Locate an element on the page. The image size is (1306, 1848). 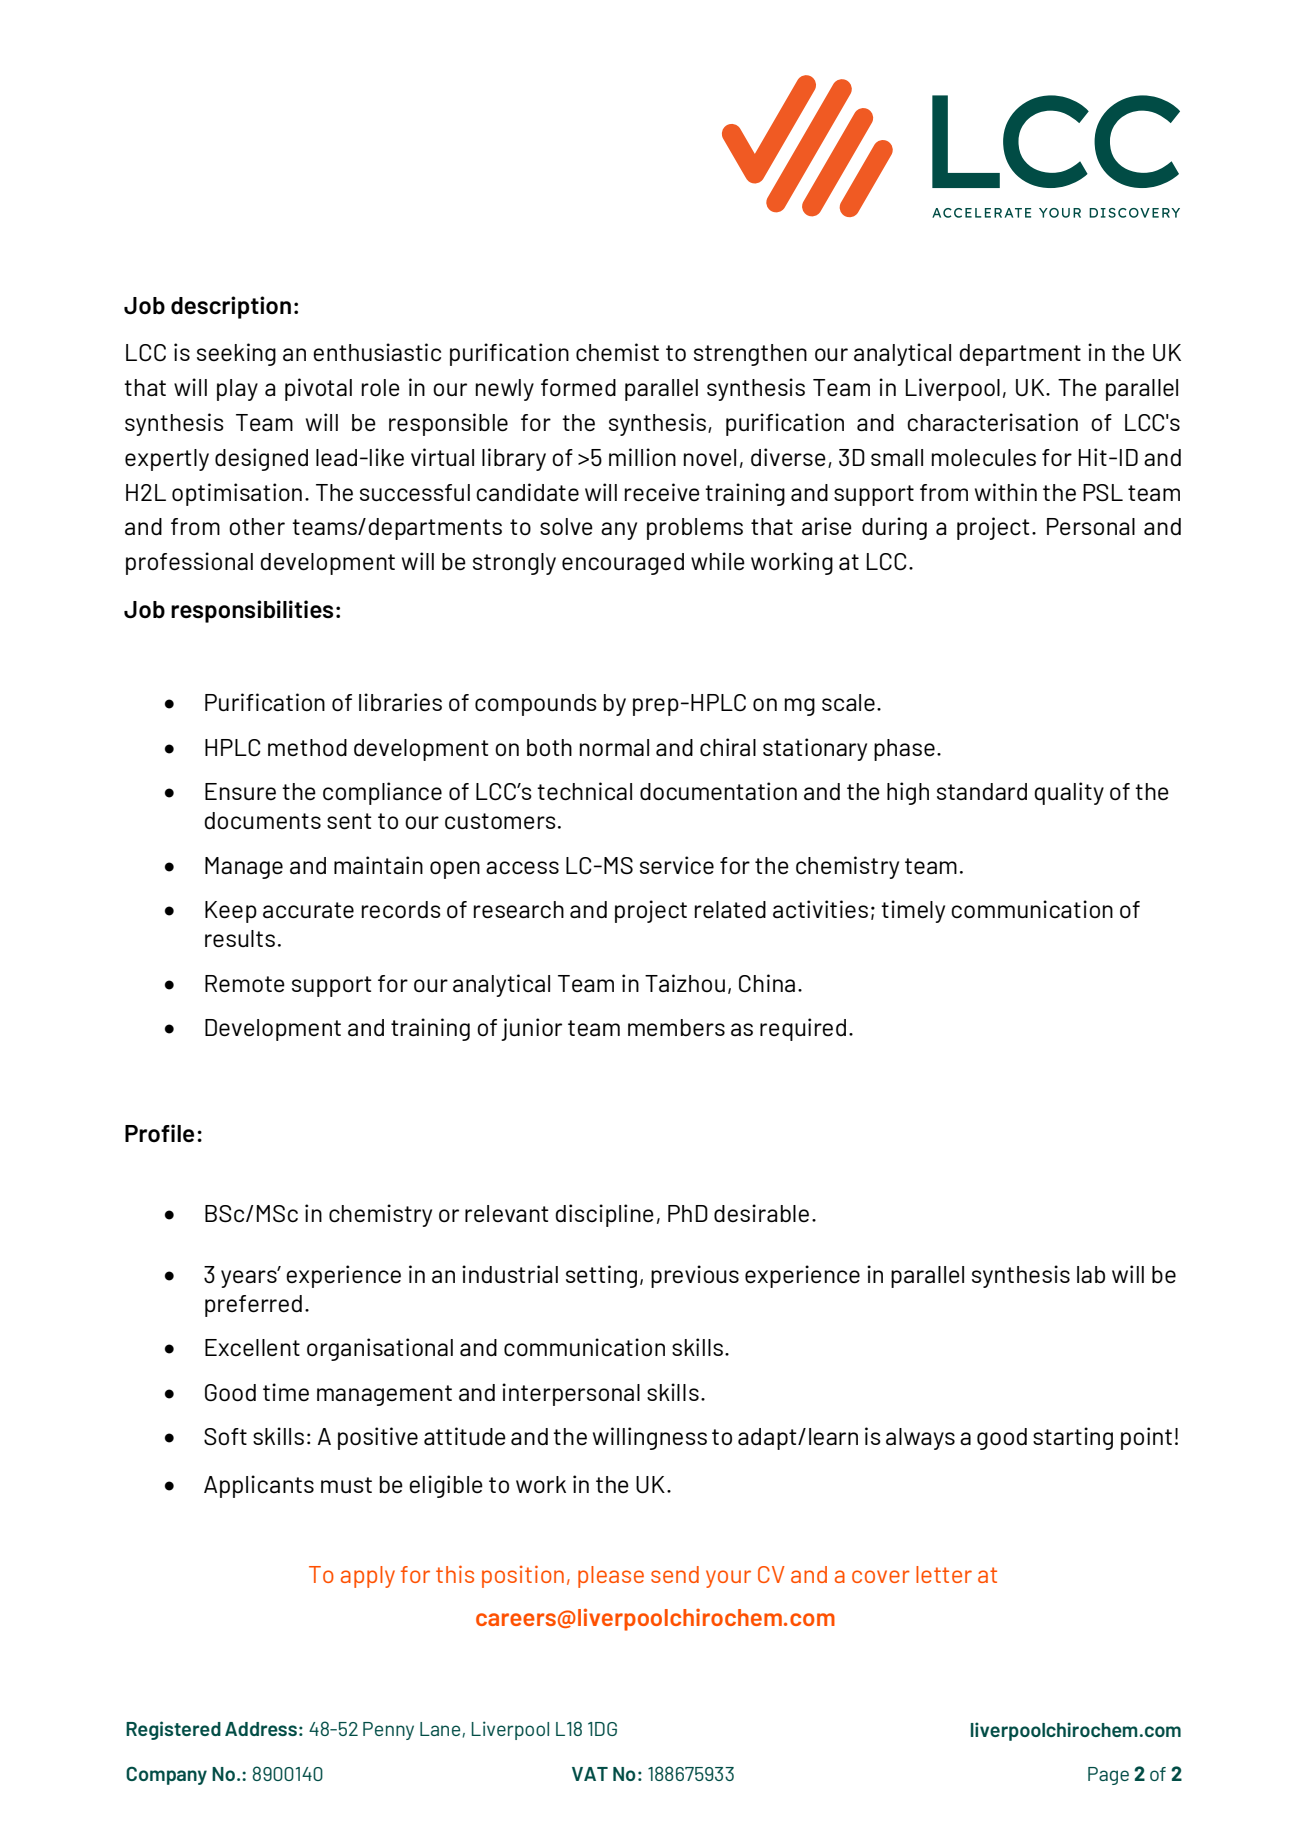
members is located at coordinates (676, 1028).
